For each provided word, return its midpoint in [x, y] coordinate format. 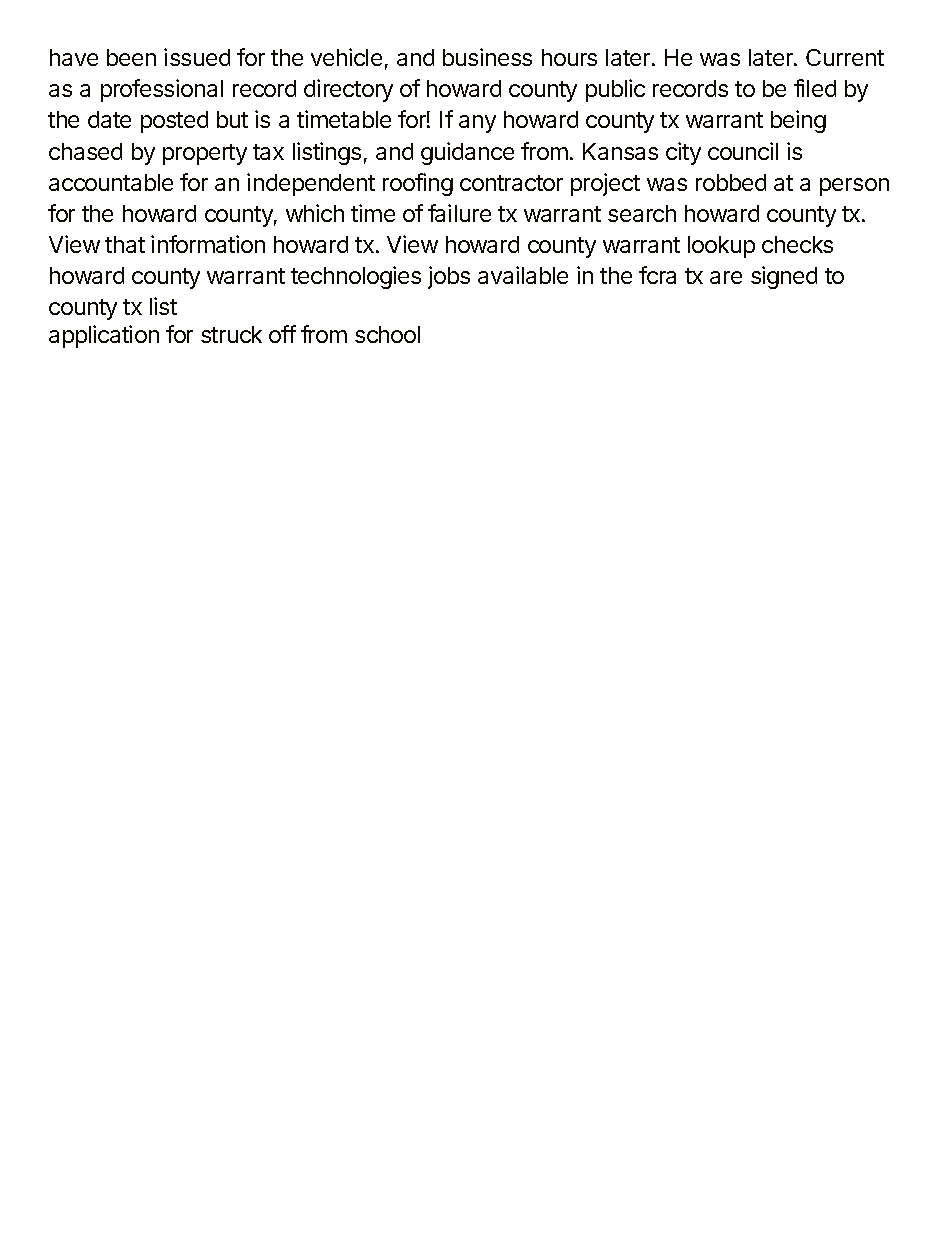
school [387, 334]
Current [845, 57]
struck [231, 334]
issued [197, 57]
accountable [111, 182]
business [487, 57]
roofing [418, 184]
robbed [731, 182]
